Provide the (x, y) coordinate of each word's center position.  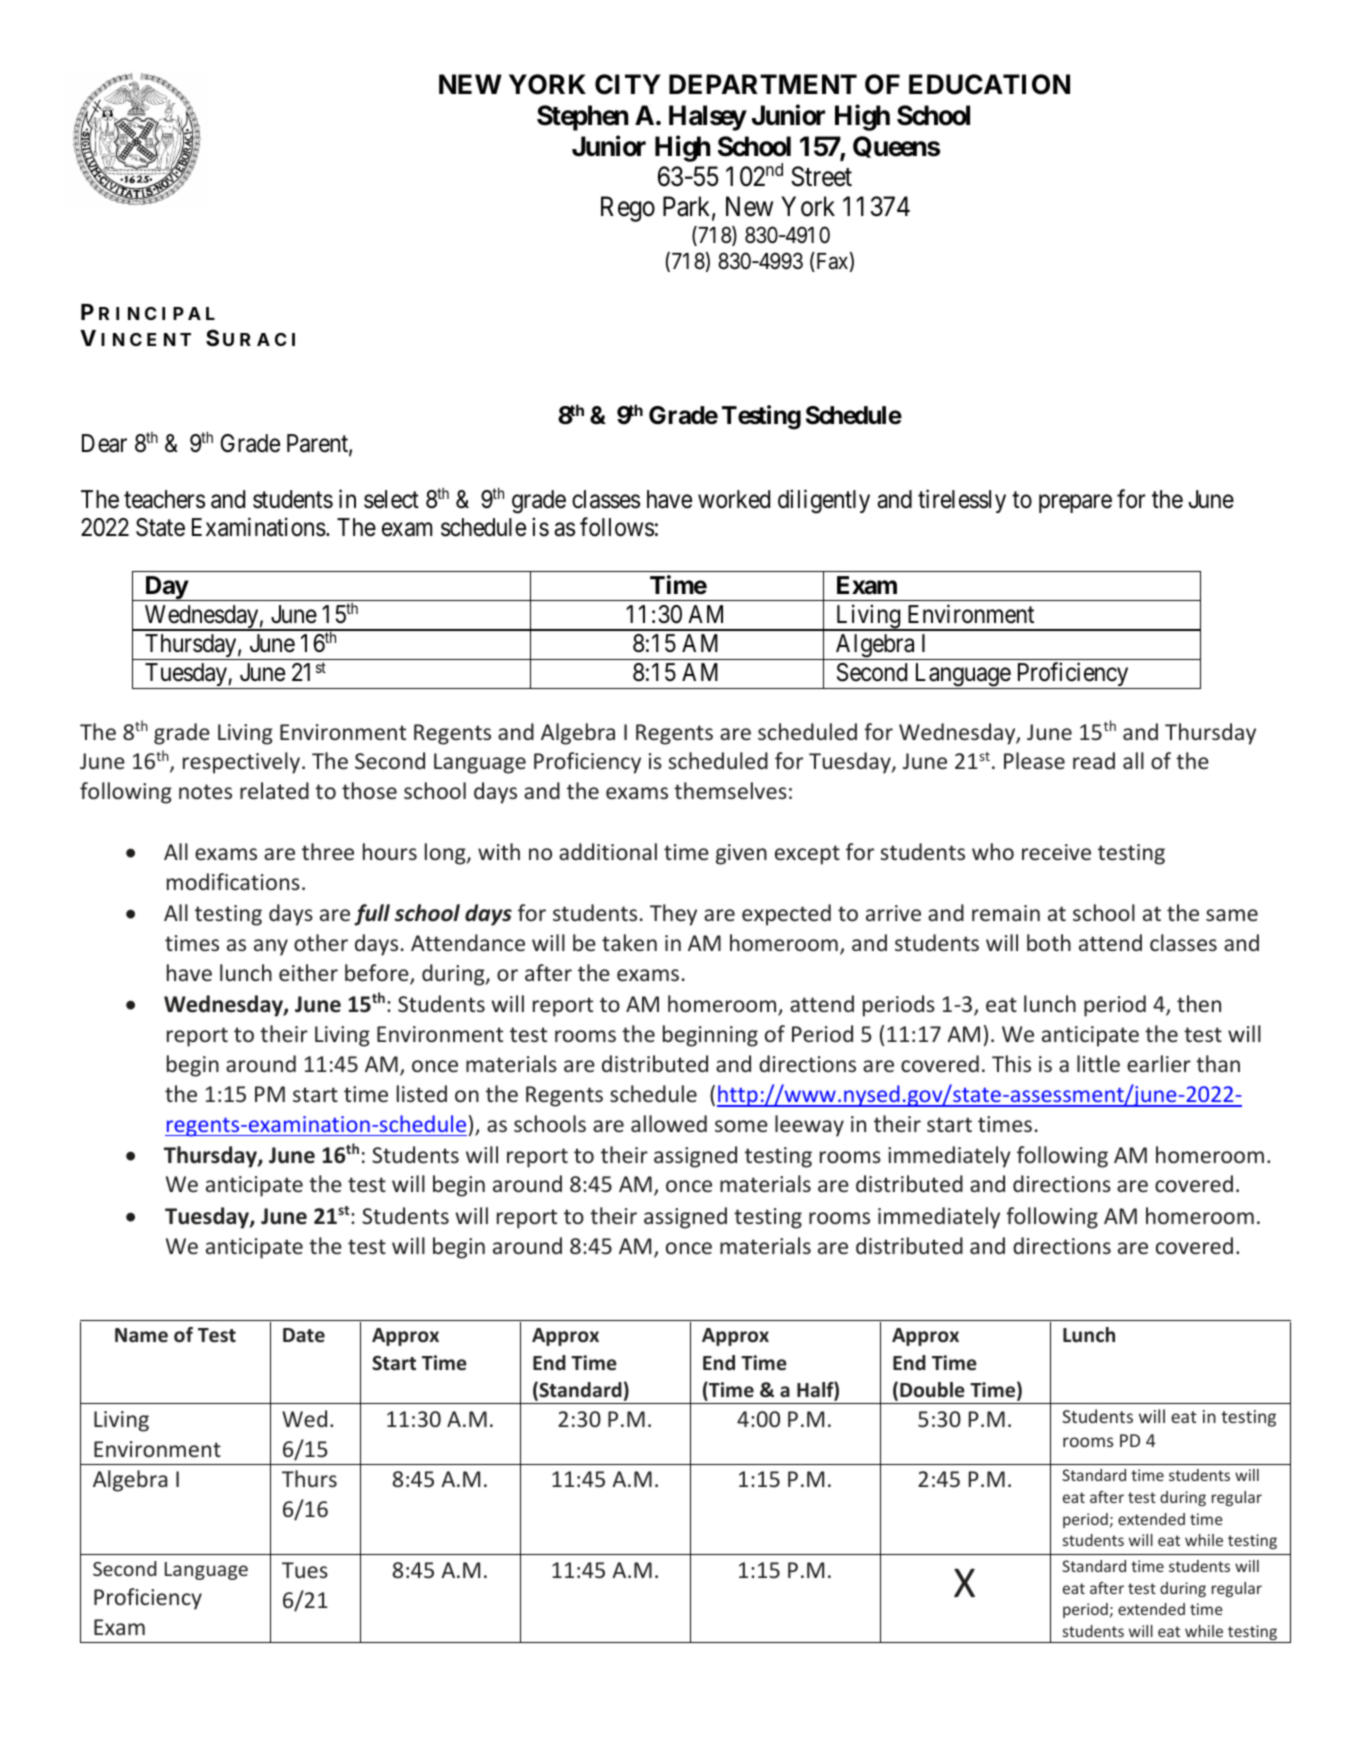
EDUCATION (989, 84)
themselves (730, 790)
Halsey (707, 118)
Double (932, 1390)
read (1094, 760)
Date (304, 1335)
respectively (243, 763)
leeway (809, 1126)
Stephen (582, 118)
